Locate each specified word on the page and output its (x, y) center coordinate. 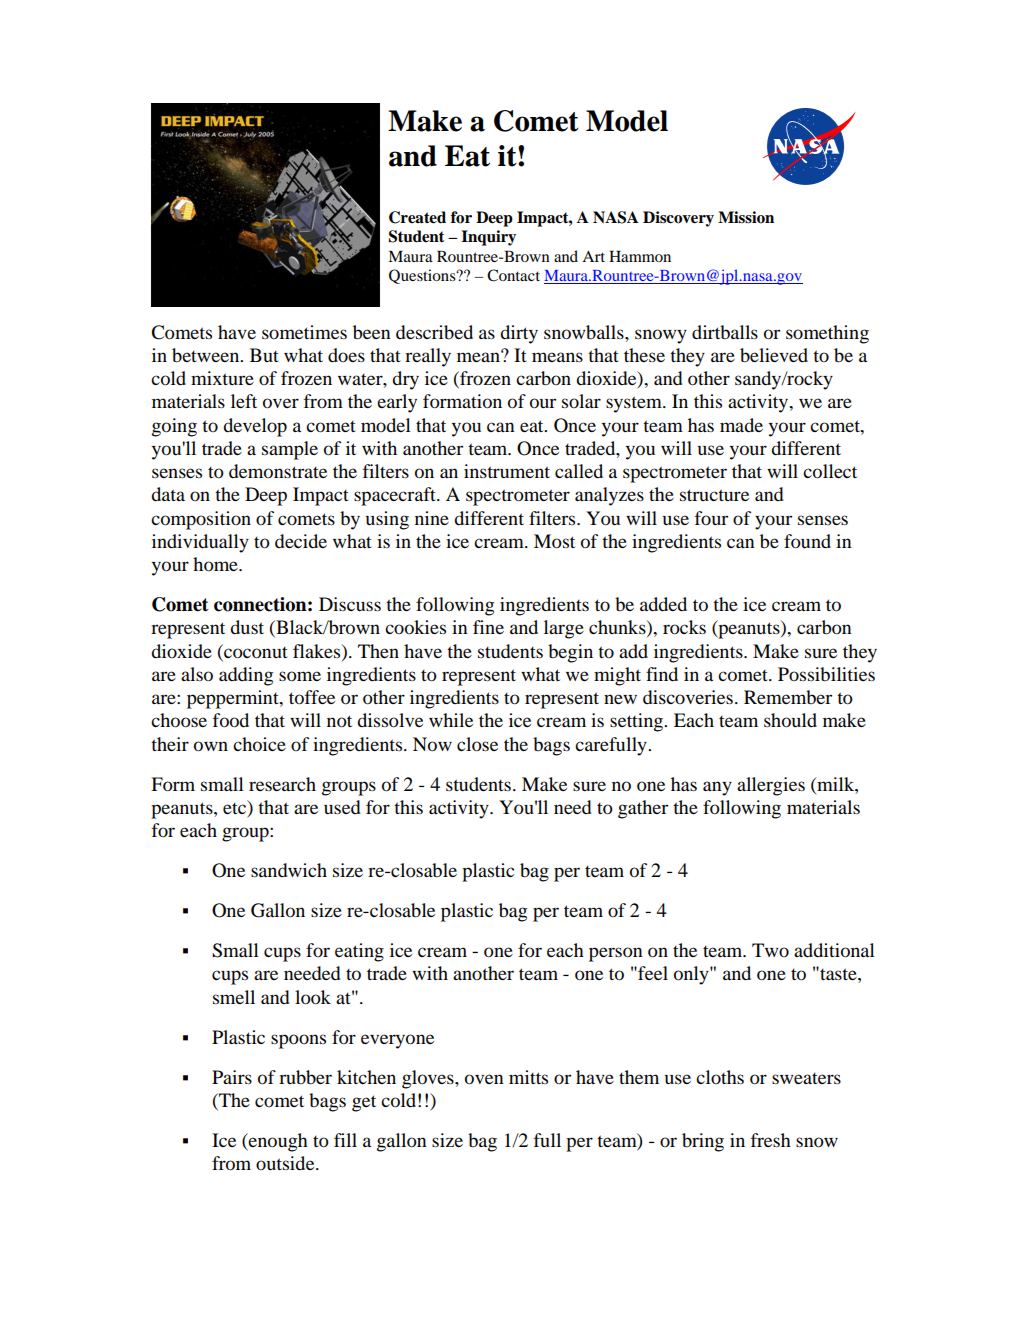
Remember (788, 697)
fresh (771, 1140)
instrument (507, 471)
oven (484, 1079)
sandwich (289, 870)
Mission (746, 217)
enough (277, 1142)
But (264, 355)
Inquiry (488, 238)
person (616, 954)
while (451, 720)
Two (770, 950)
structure (714, 495)
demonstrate (278, 471)
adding (246, 676)
